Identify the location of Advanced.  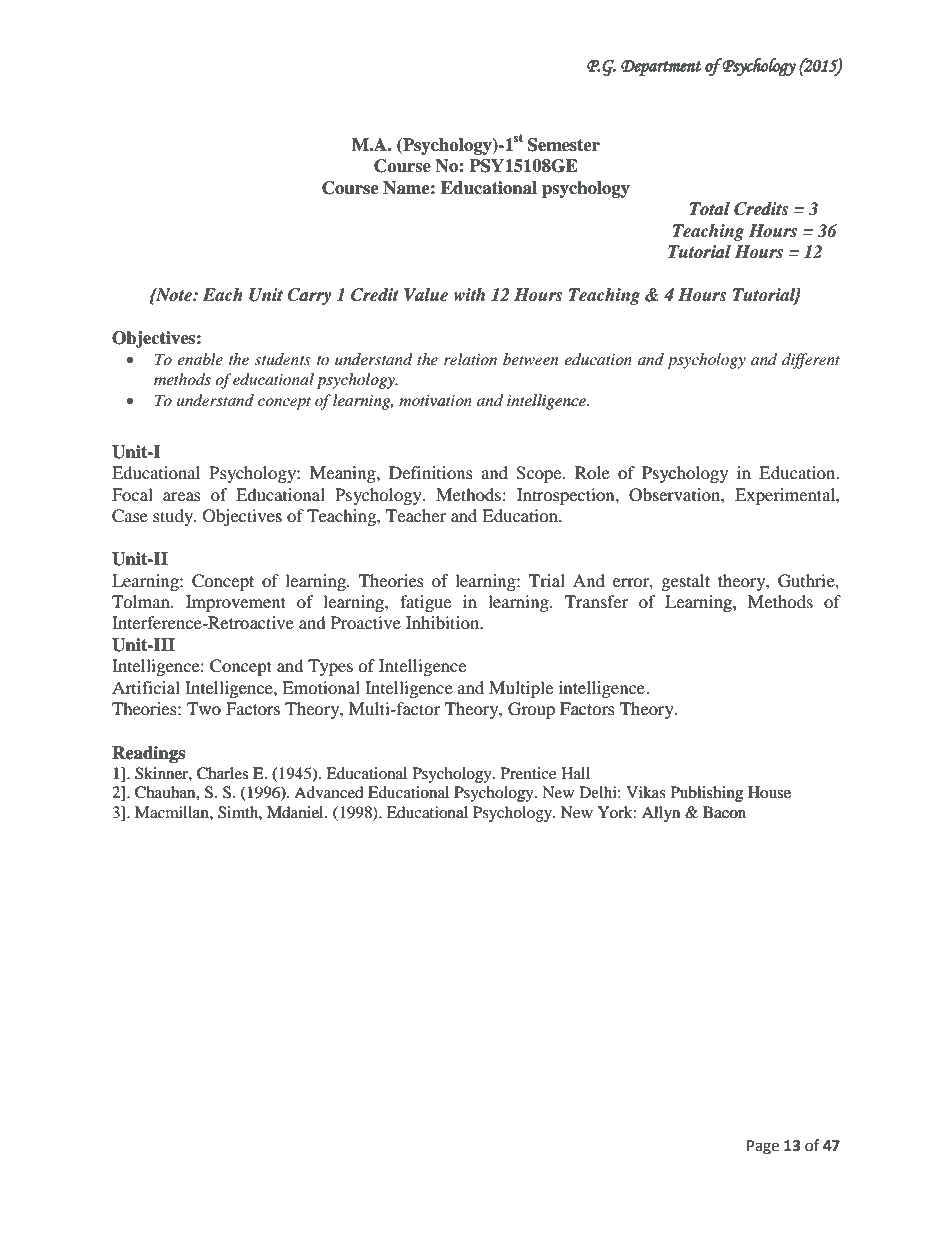
(329, 792).
